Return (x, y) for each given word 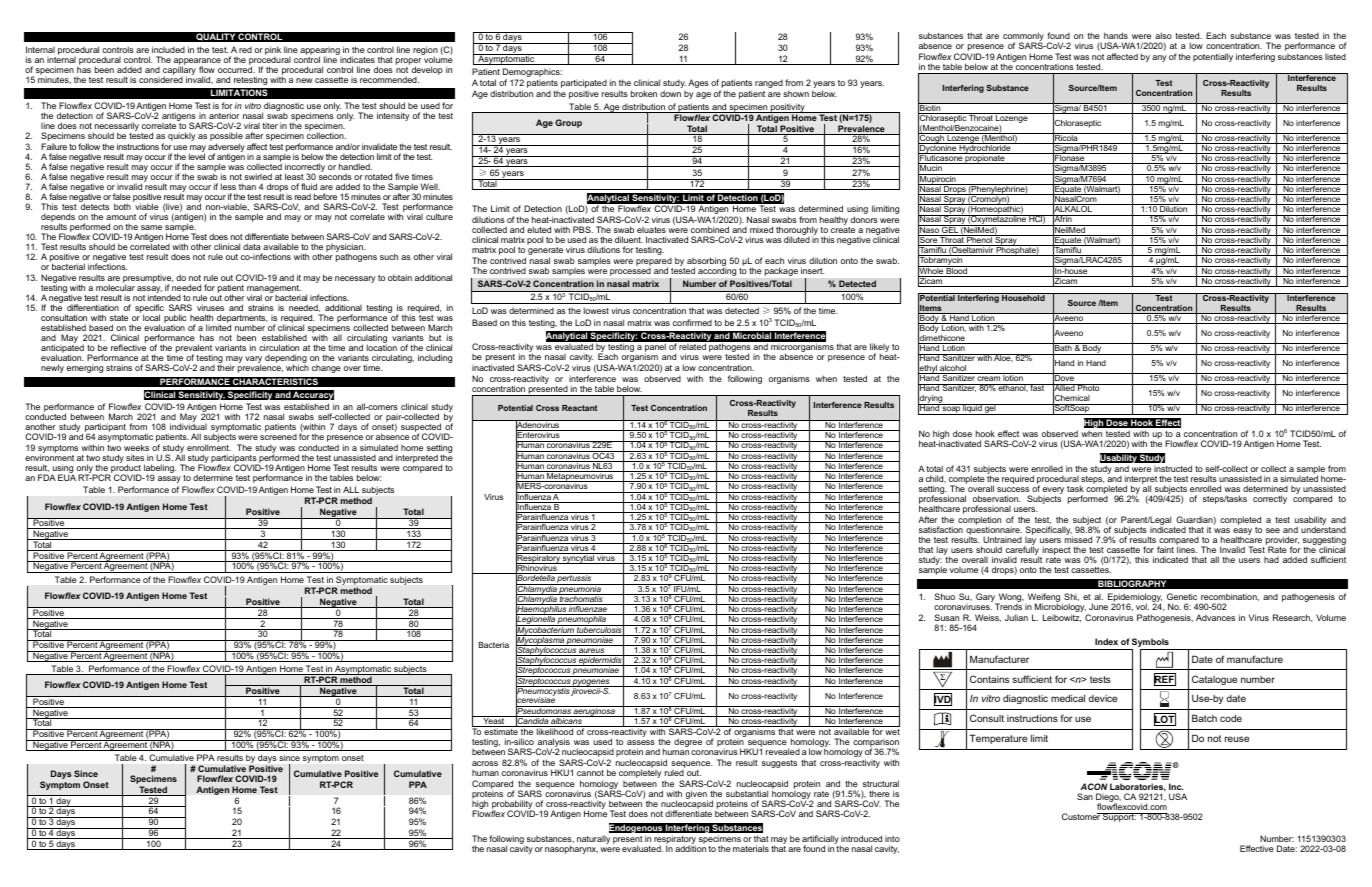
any (1159, 58)
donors (864, 219)
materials (751, 848)
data (252, 246)
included (168, 49)
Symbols (1150, 644)
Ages (698, 83)
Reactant (579, 408)
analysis (553, 744)
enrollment (209, 447)
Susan (946, 617)
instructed (1173, 468)
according (717, 272)
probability (513, 806)
